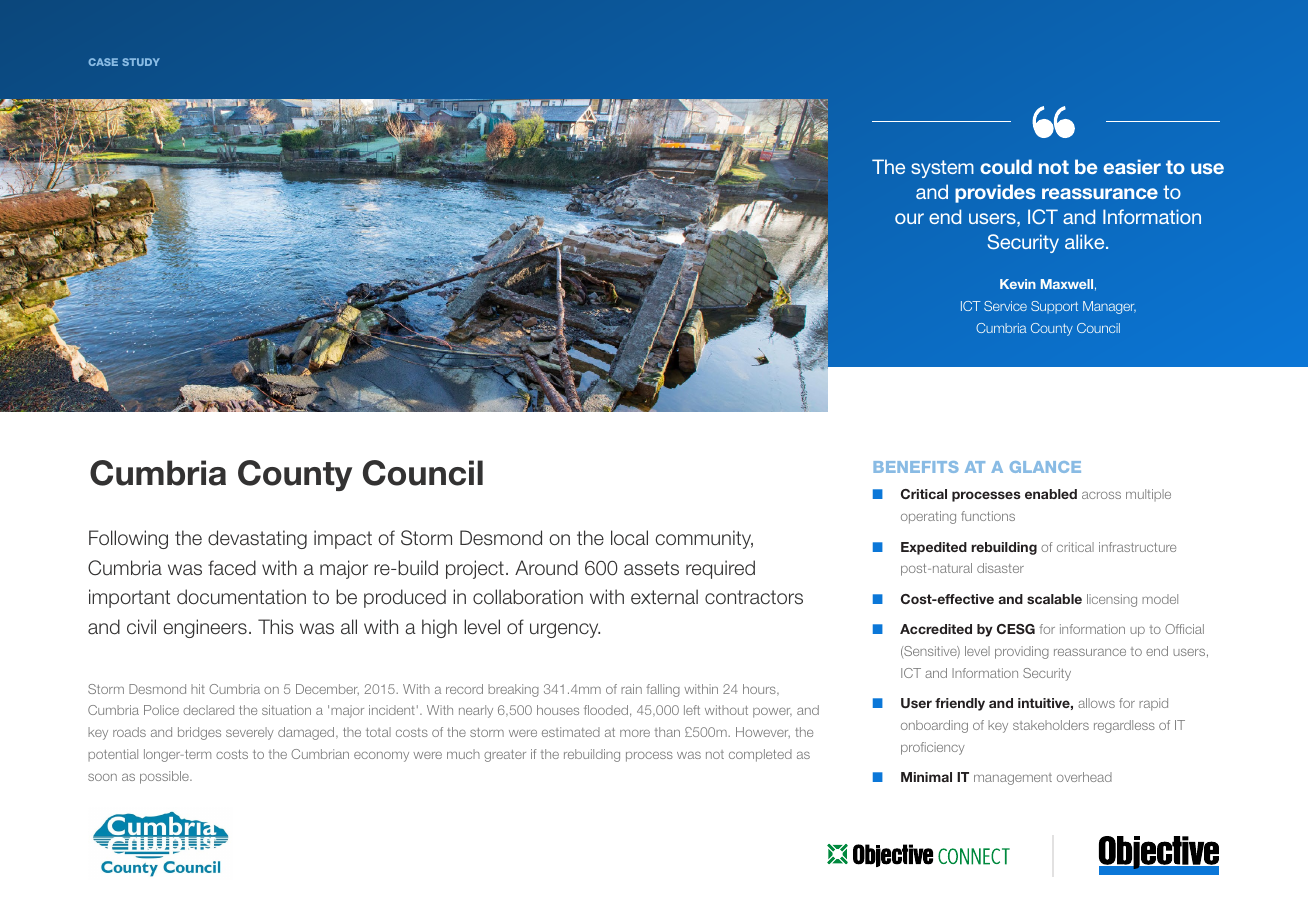 The width and height of the screenshot is (1308, 924). Describe the element at coordinates (257, 539) in the screenshot. I see `devastating` at that location.
